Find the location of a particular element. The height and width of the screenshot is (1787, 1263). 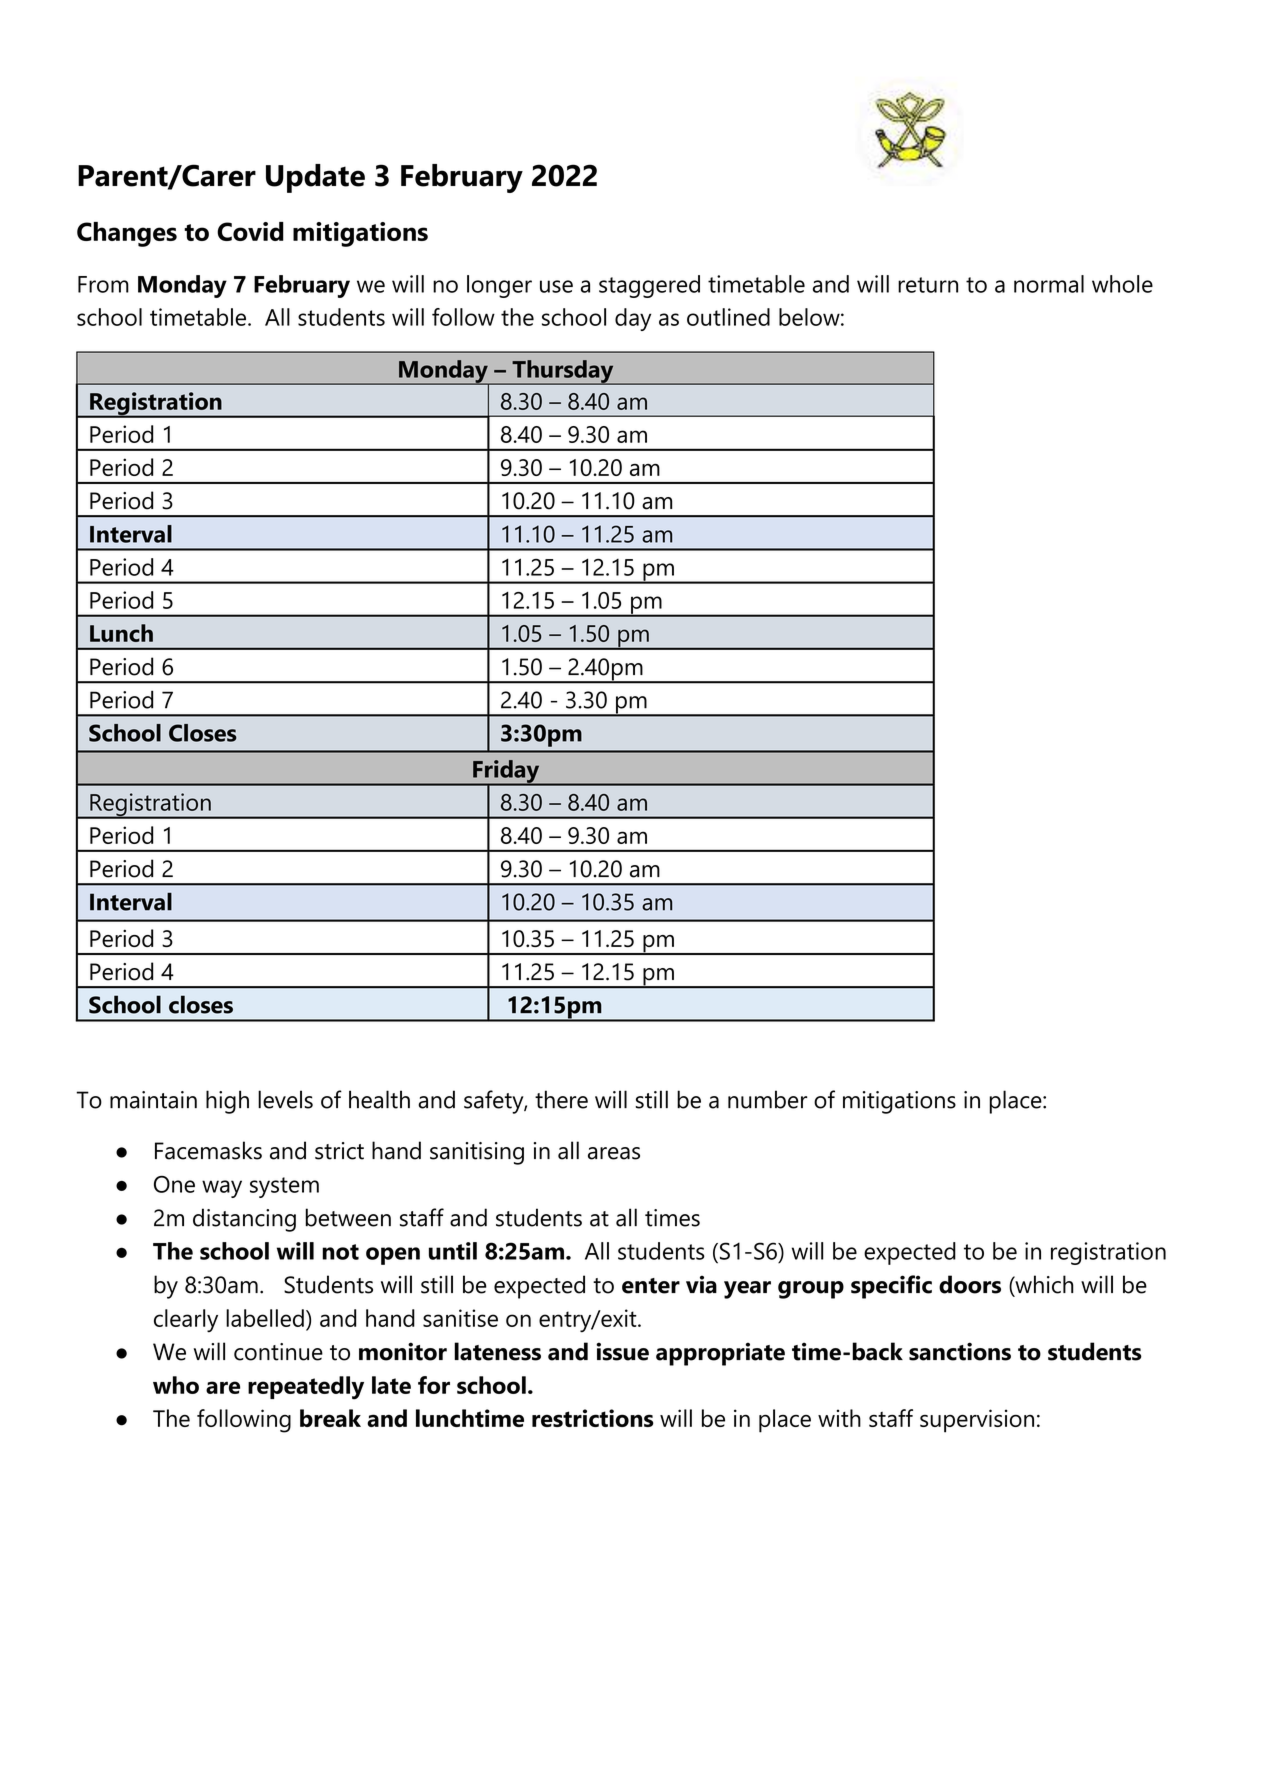

continue is located at coordinates (278, 1352).
